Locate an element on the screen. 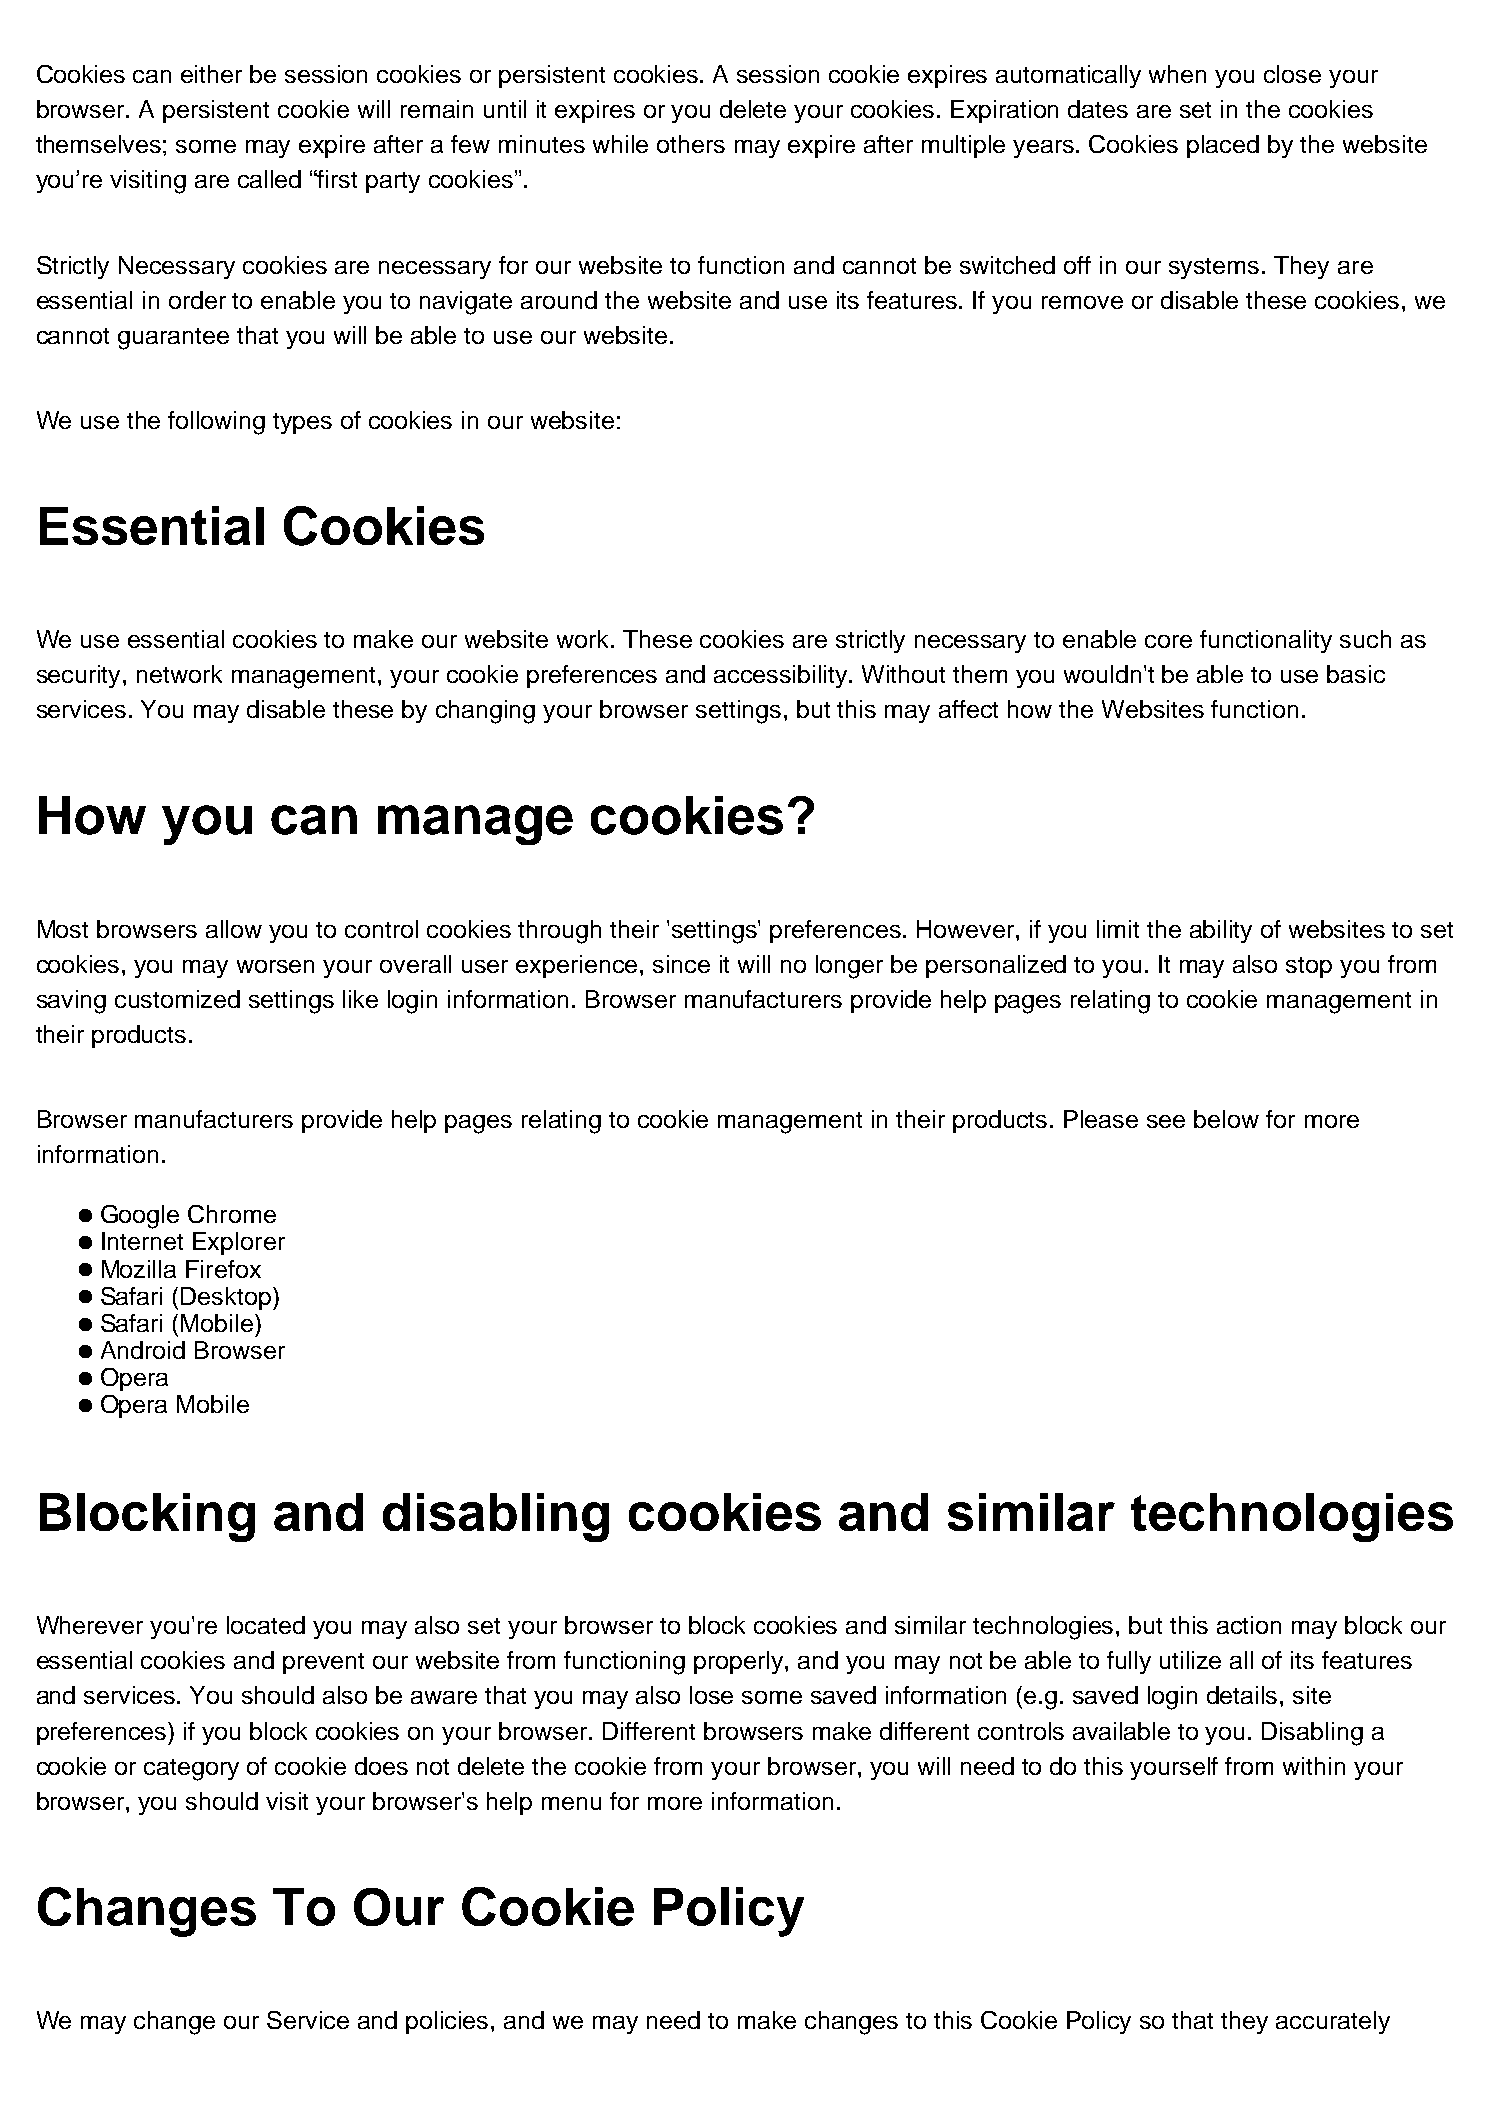  others is located at coordinates (691, 144).
